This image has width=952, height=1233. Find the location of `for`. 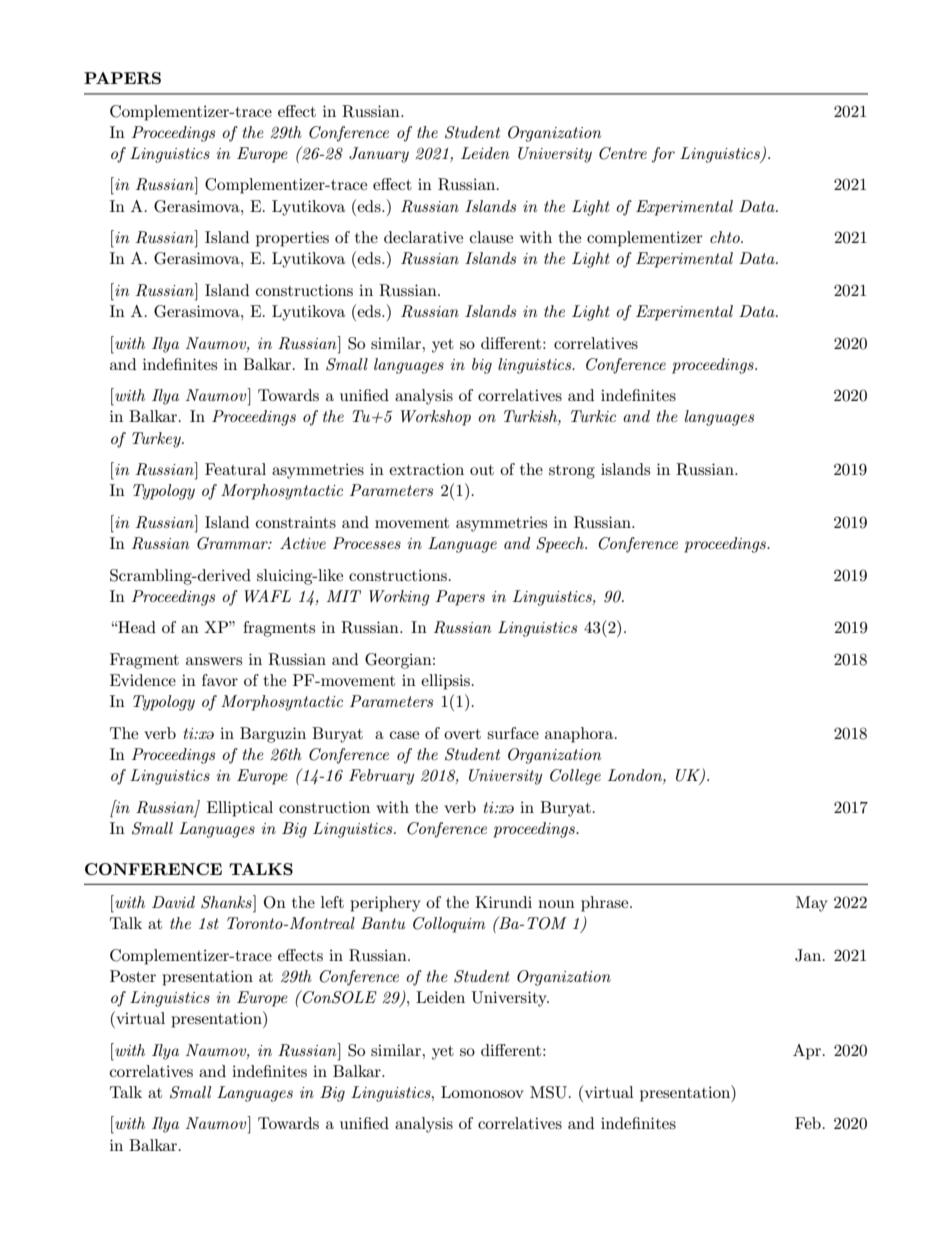

for is located at coordinates (663, 155).
